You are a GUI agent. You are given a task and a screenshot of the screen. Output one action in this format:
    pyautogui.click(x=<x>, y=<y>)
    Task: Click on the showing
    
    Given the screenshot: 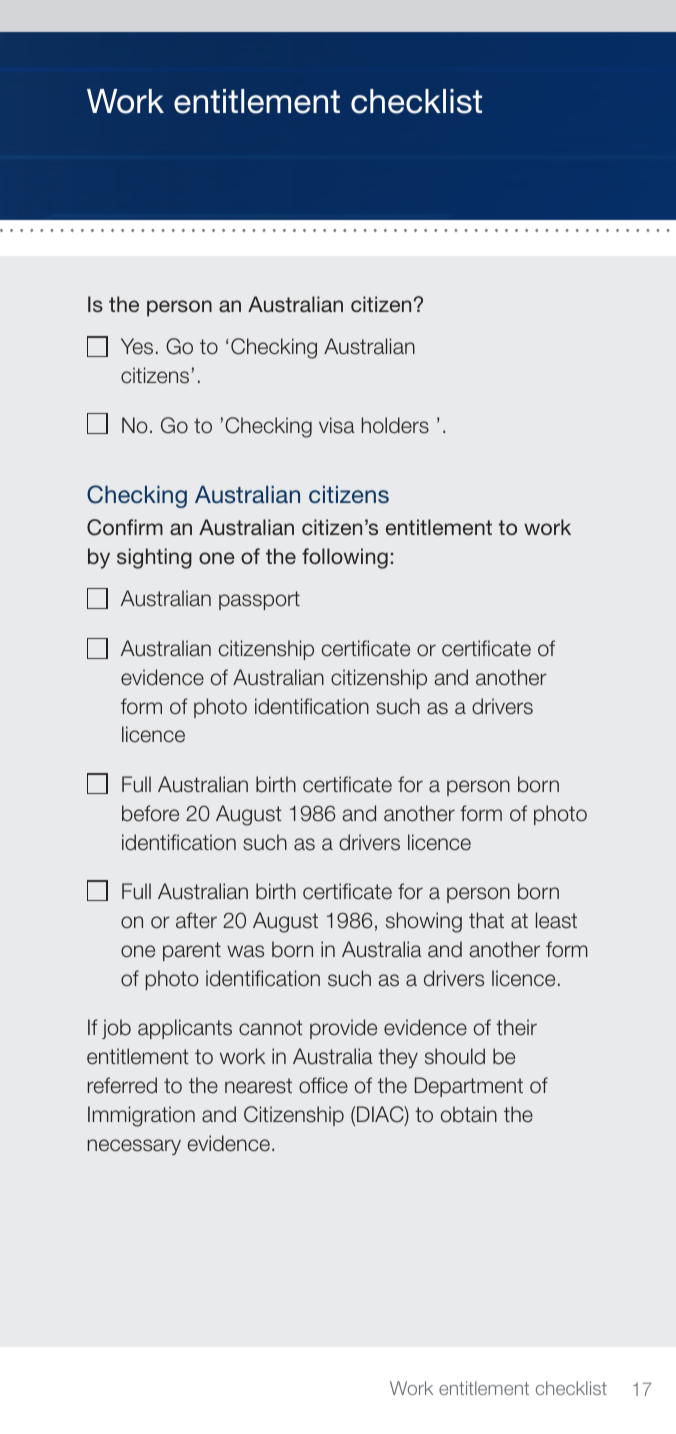 What is the action you would take?
    pyautogui.click(x=424, y=922)
